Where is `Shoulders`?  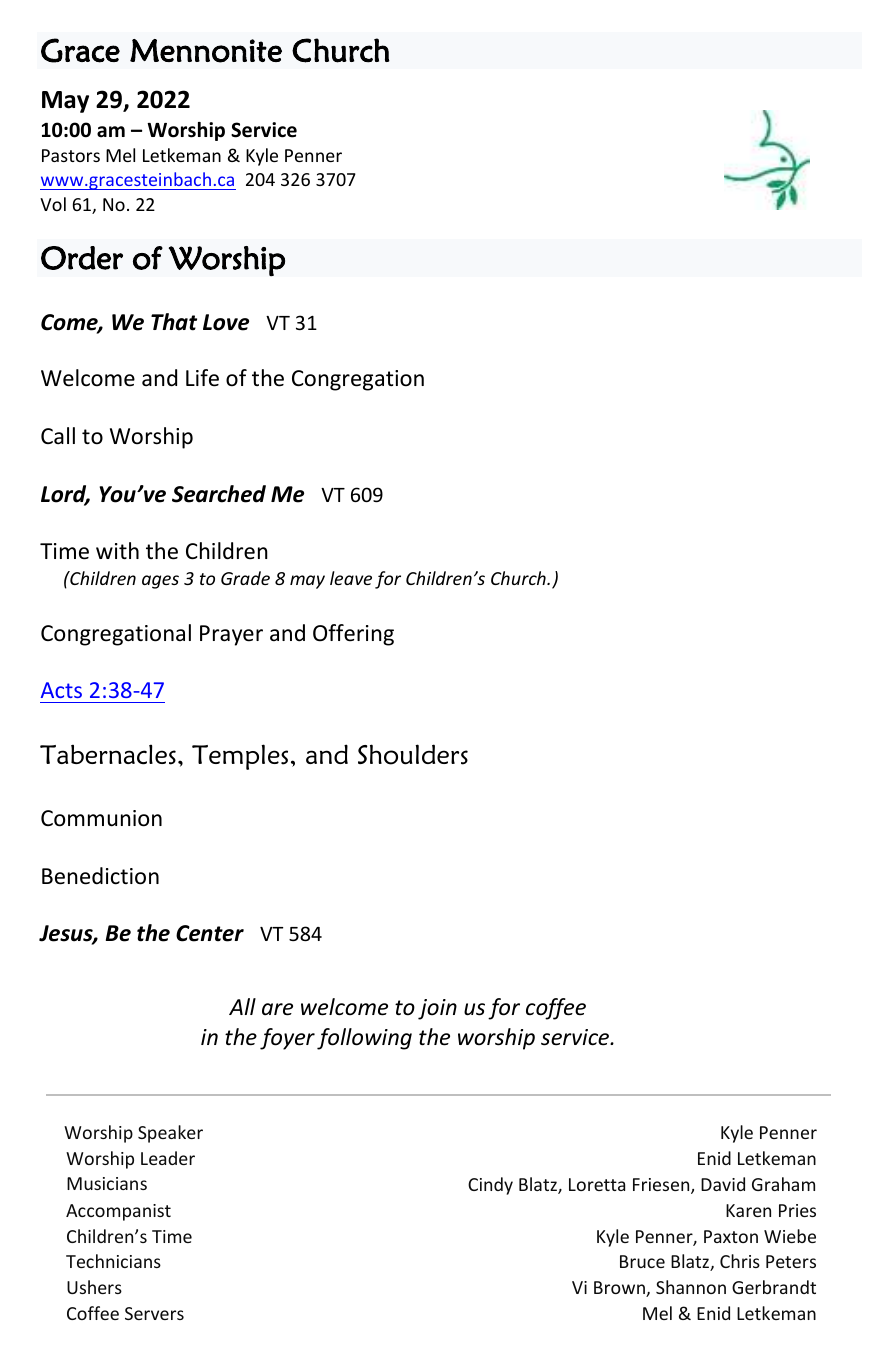
Shoulders is located at coordinates (413, 754).
